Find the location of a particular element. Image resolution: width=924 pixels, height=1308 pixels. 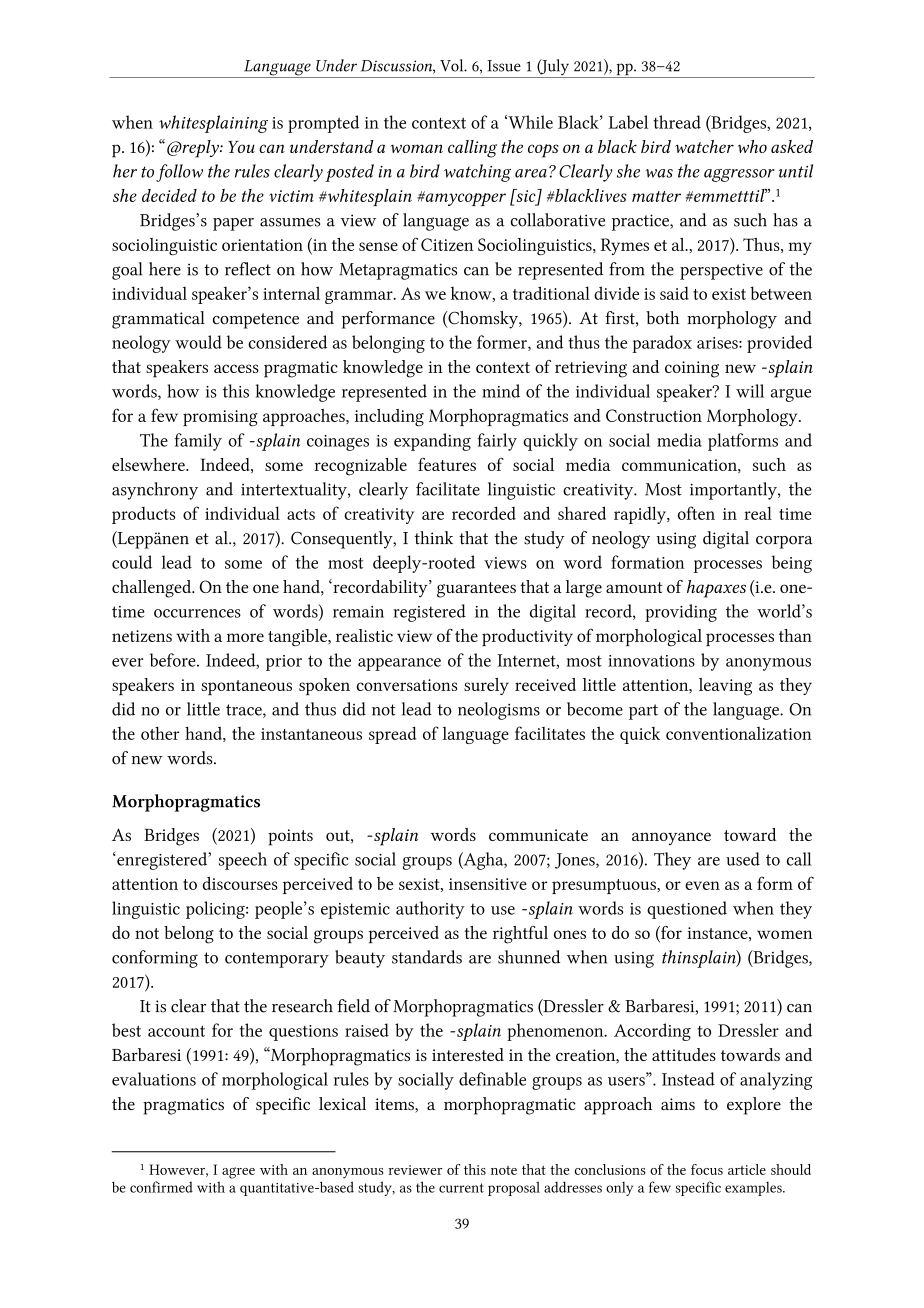

speech is located at coordinates (243, 861).
